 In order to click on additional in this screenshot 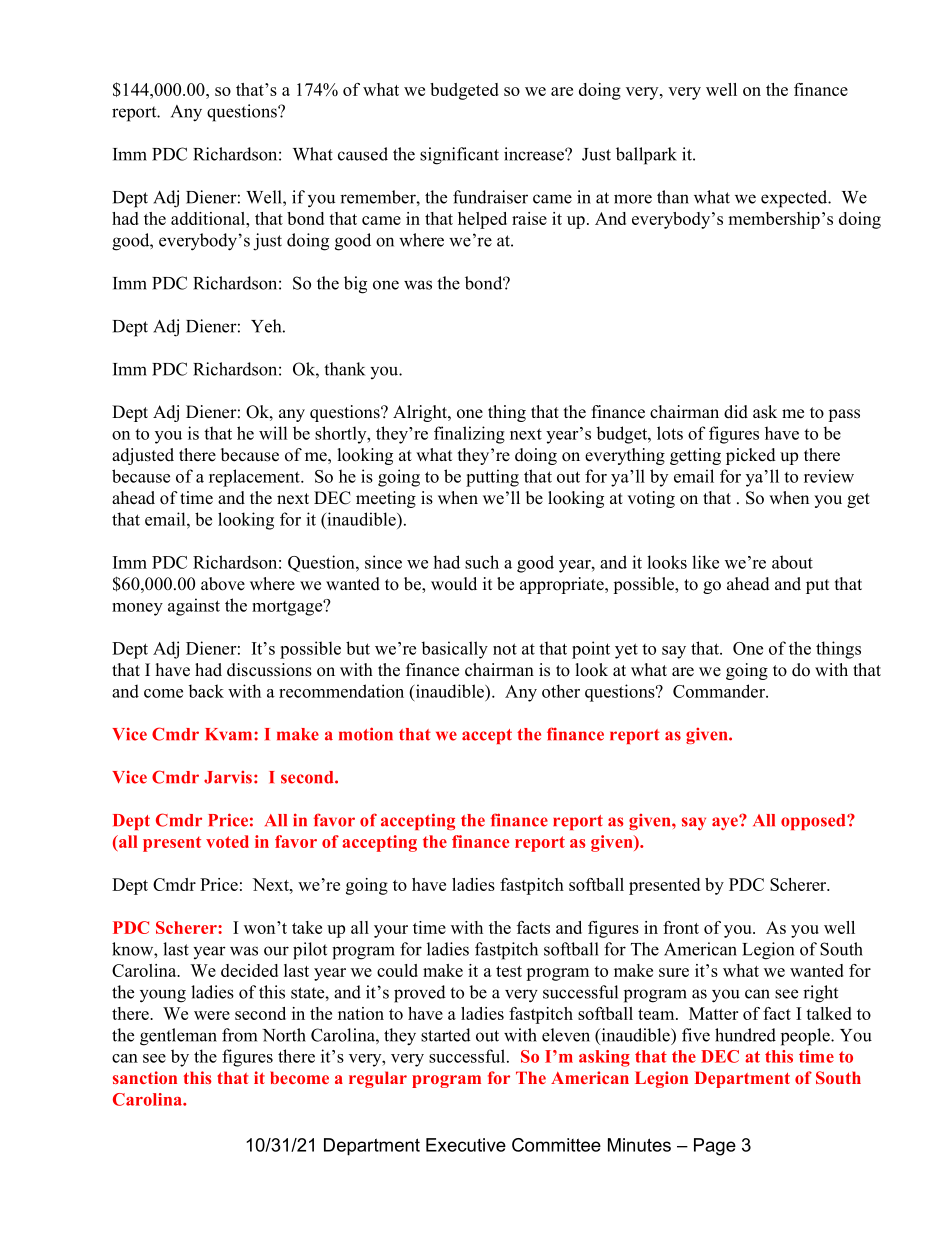, I will do `click(209, 218)`.
